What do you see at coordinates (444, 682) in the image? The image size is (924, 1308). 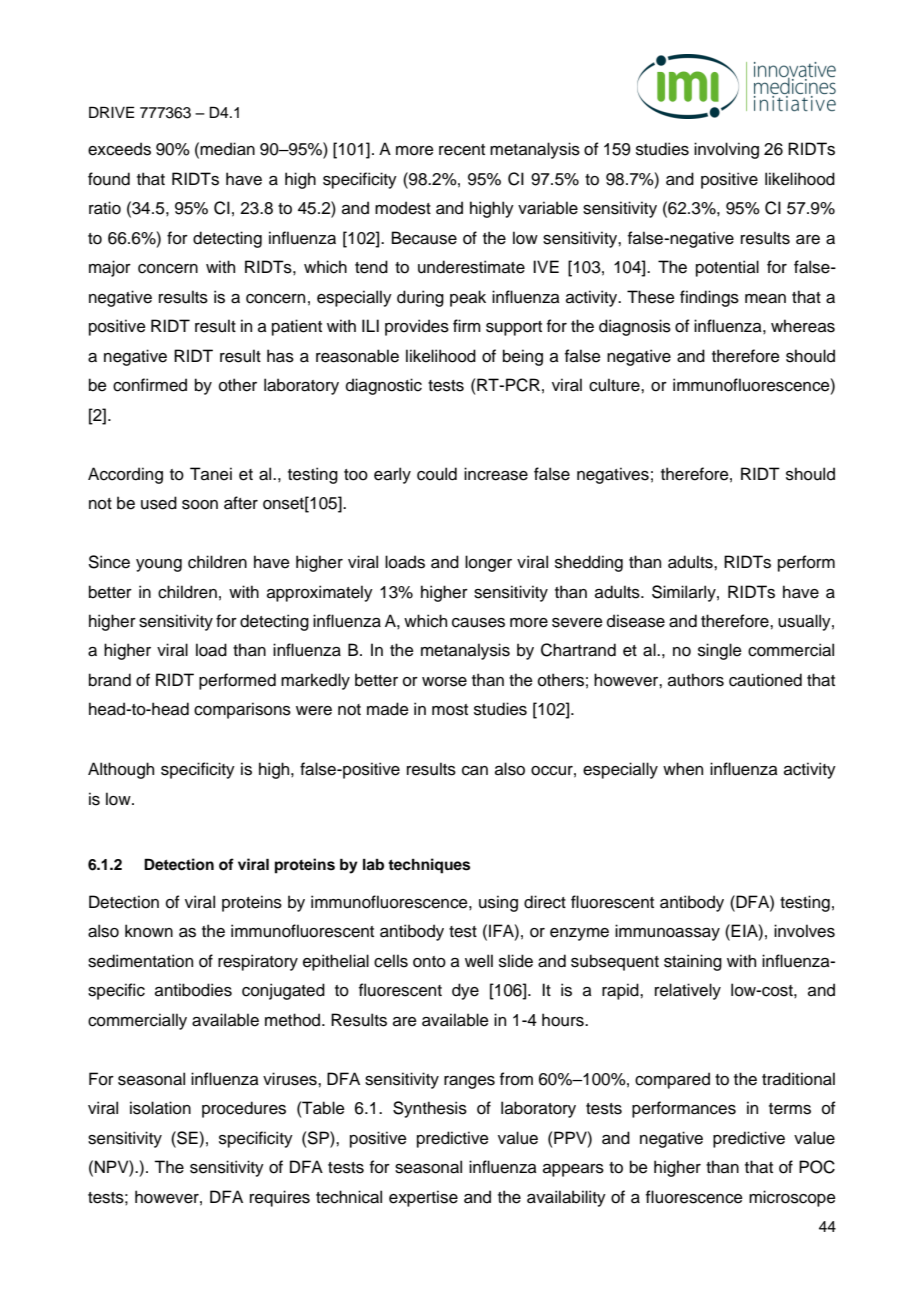 I see `worse` at bounding box center [444, 682].
